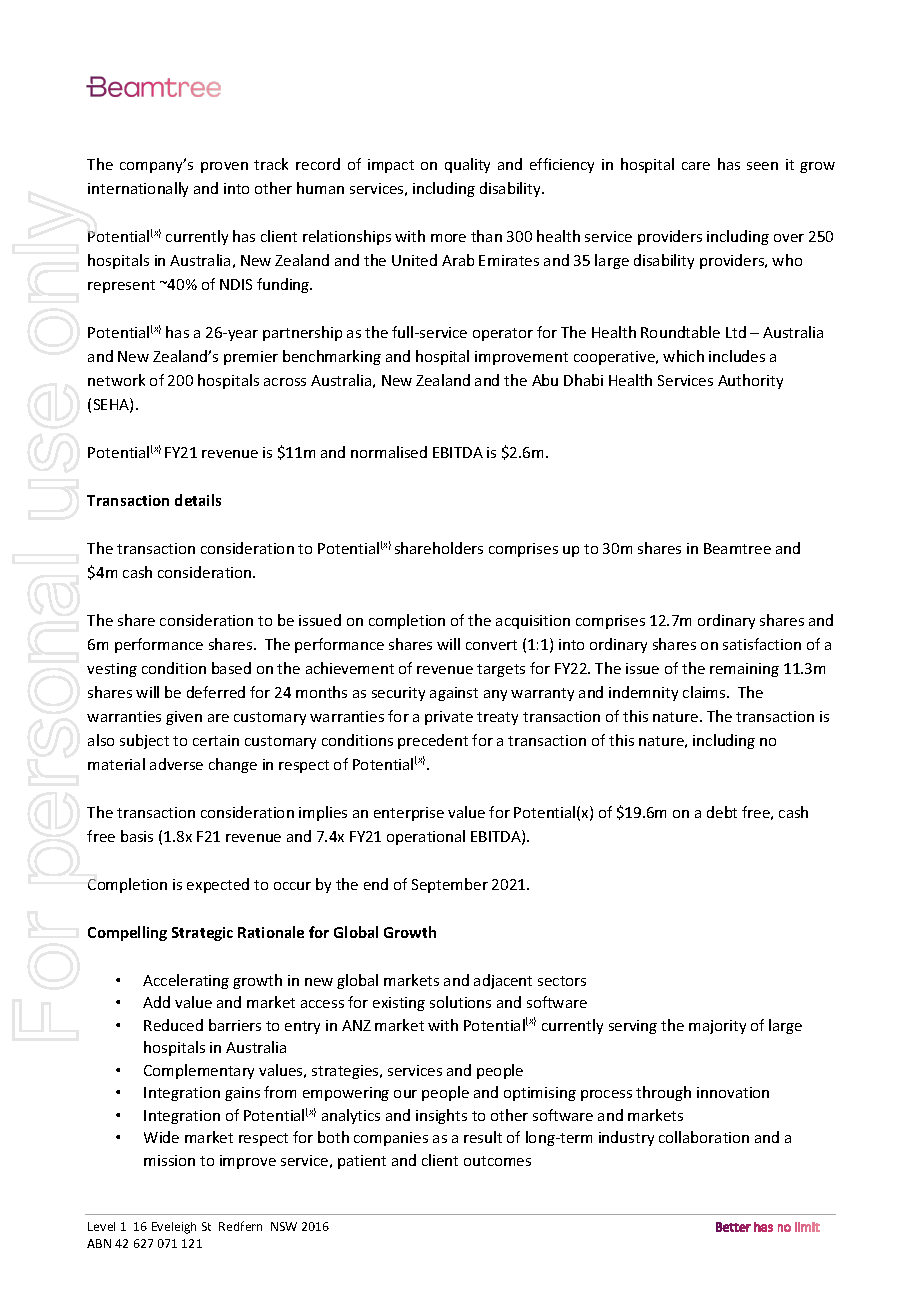 The image size is (924, 1308). Describe the element at coordinates (497, 1161) in the document. I see `outcomes` at that location.
